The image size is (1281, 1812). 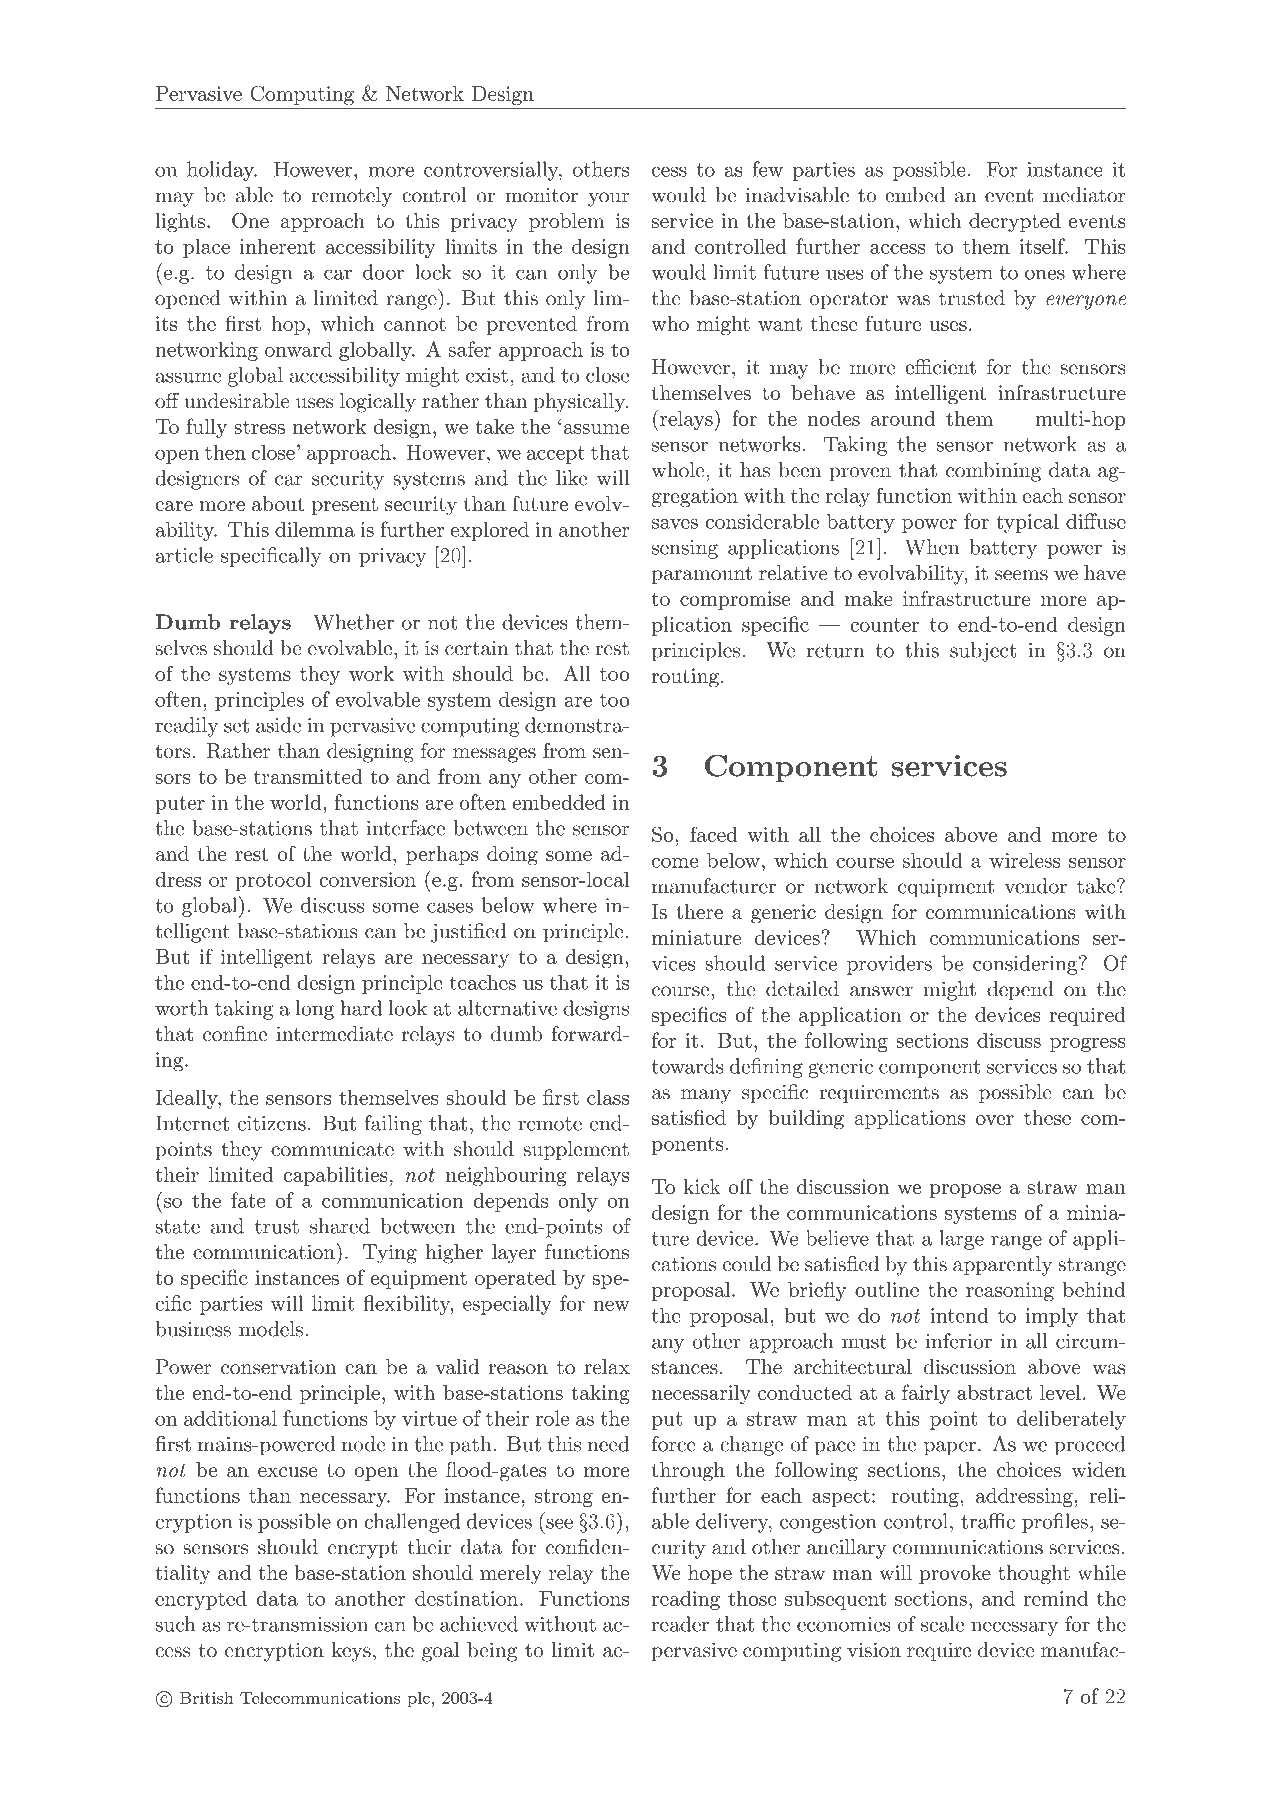 What do you see at coordinates (1026, 965) in the screenshot?
I see `considering` at bounding box center [1026, 965].
